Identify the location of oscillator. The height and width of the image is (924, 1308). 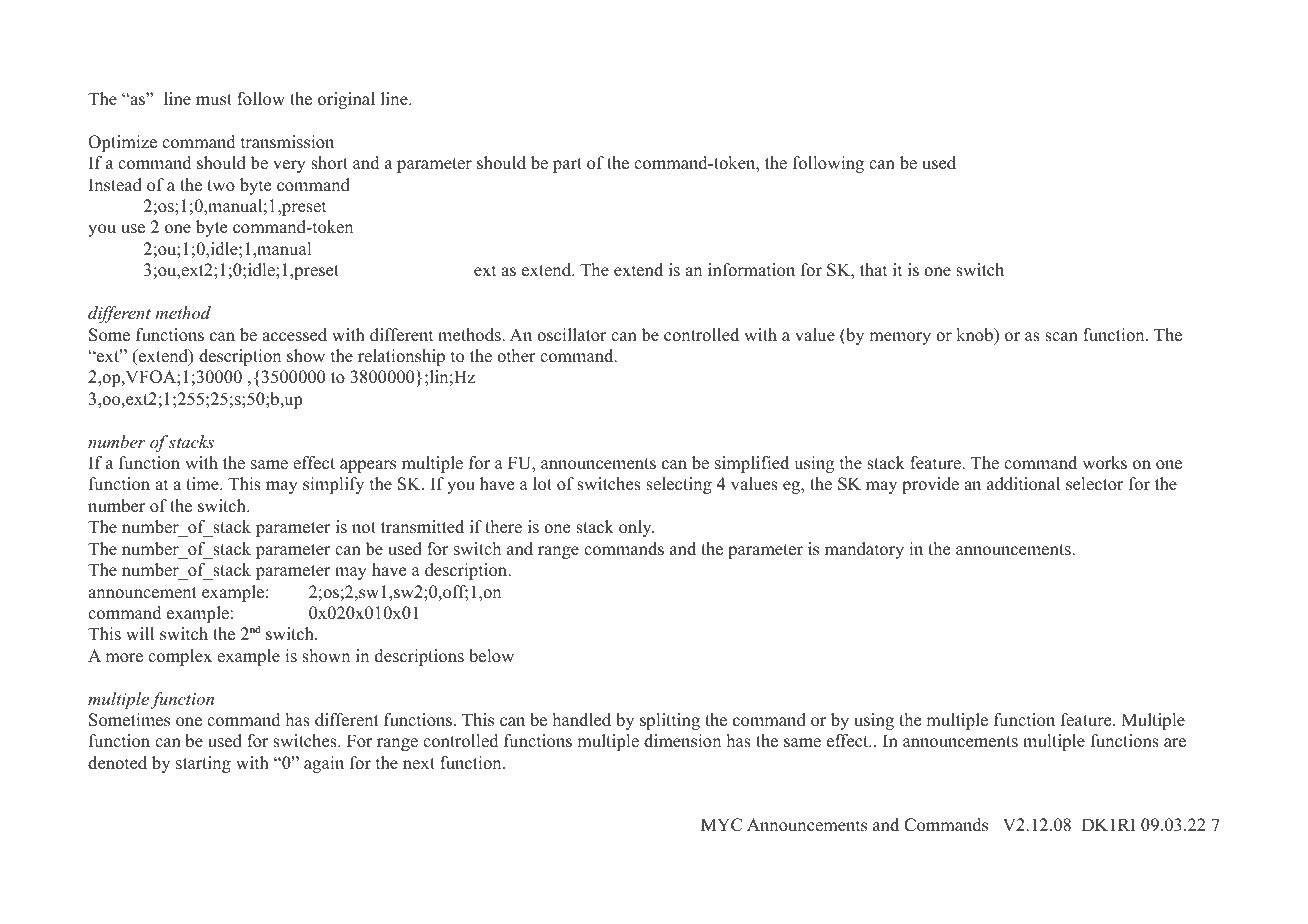
(572, 335).
